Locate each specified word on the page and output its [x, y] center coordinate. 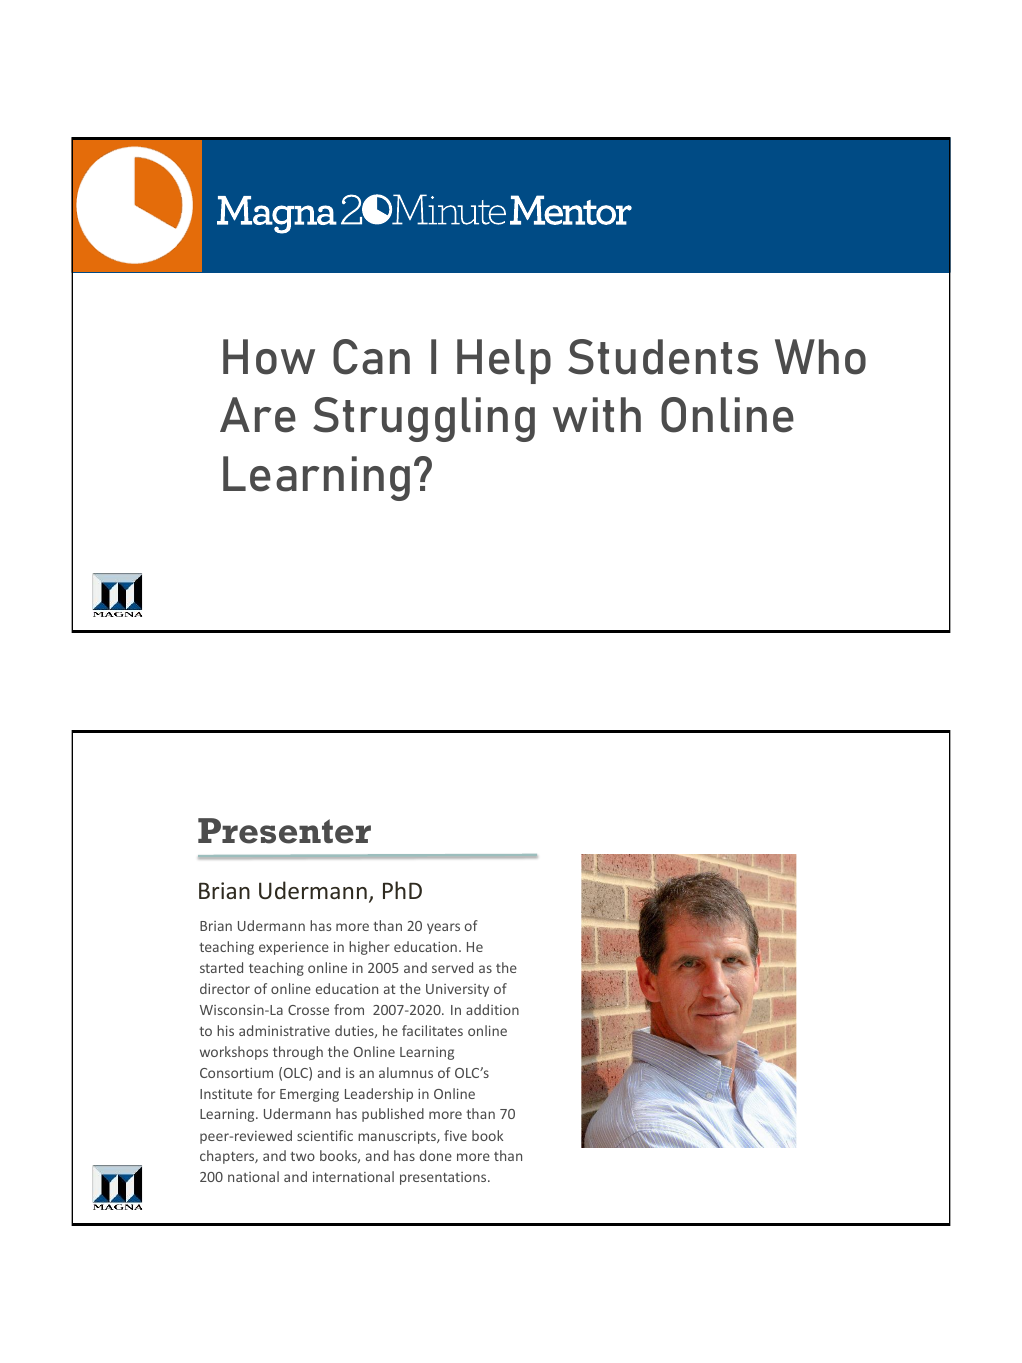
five [455, 1135]
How [269, 357]
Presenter [284, 831]
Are [258, 415]
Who [820, 357]
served [452, 967]
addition [492, 1009]
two [302, 1156]
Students [663, 357]
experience [294, 948]
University [457, 990]
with [597, 414]
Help [504, 361]
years [443, 928]
